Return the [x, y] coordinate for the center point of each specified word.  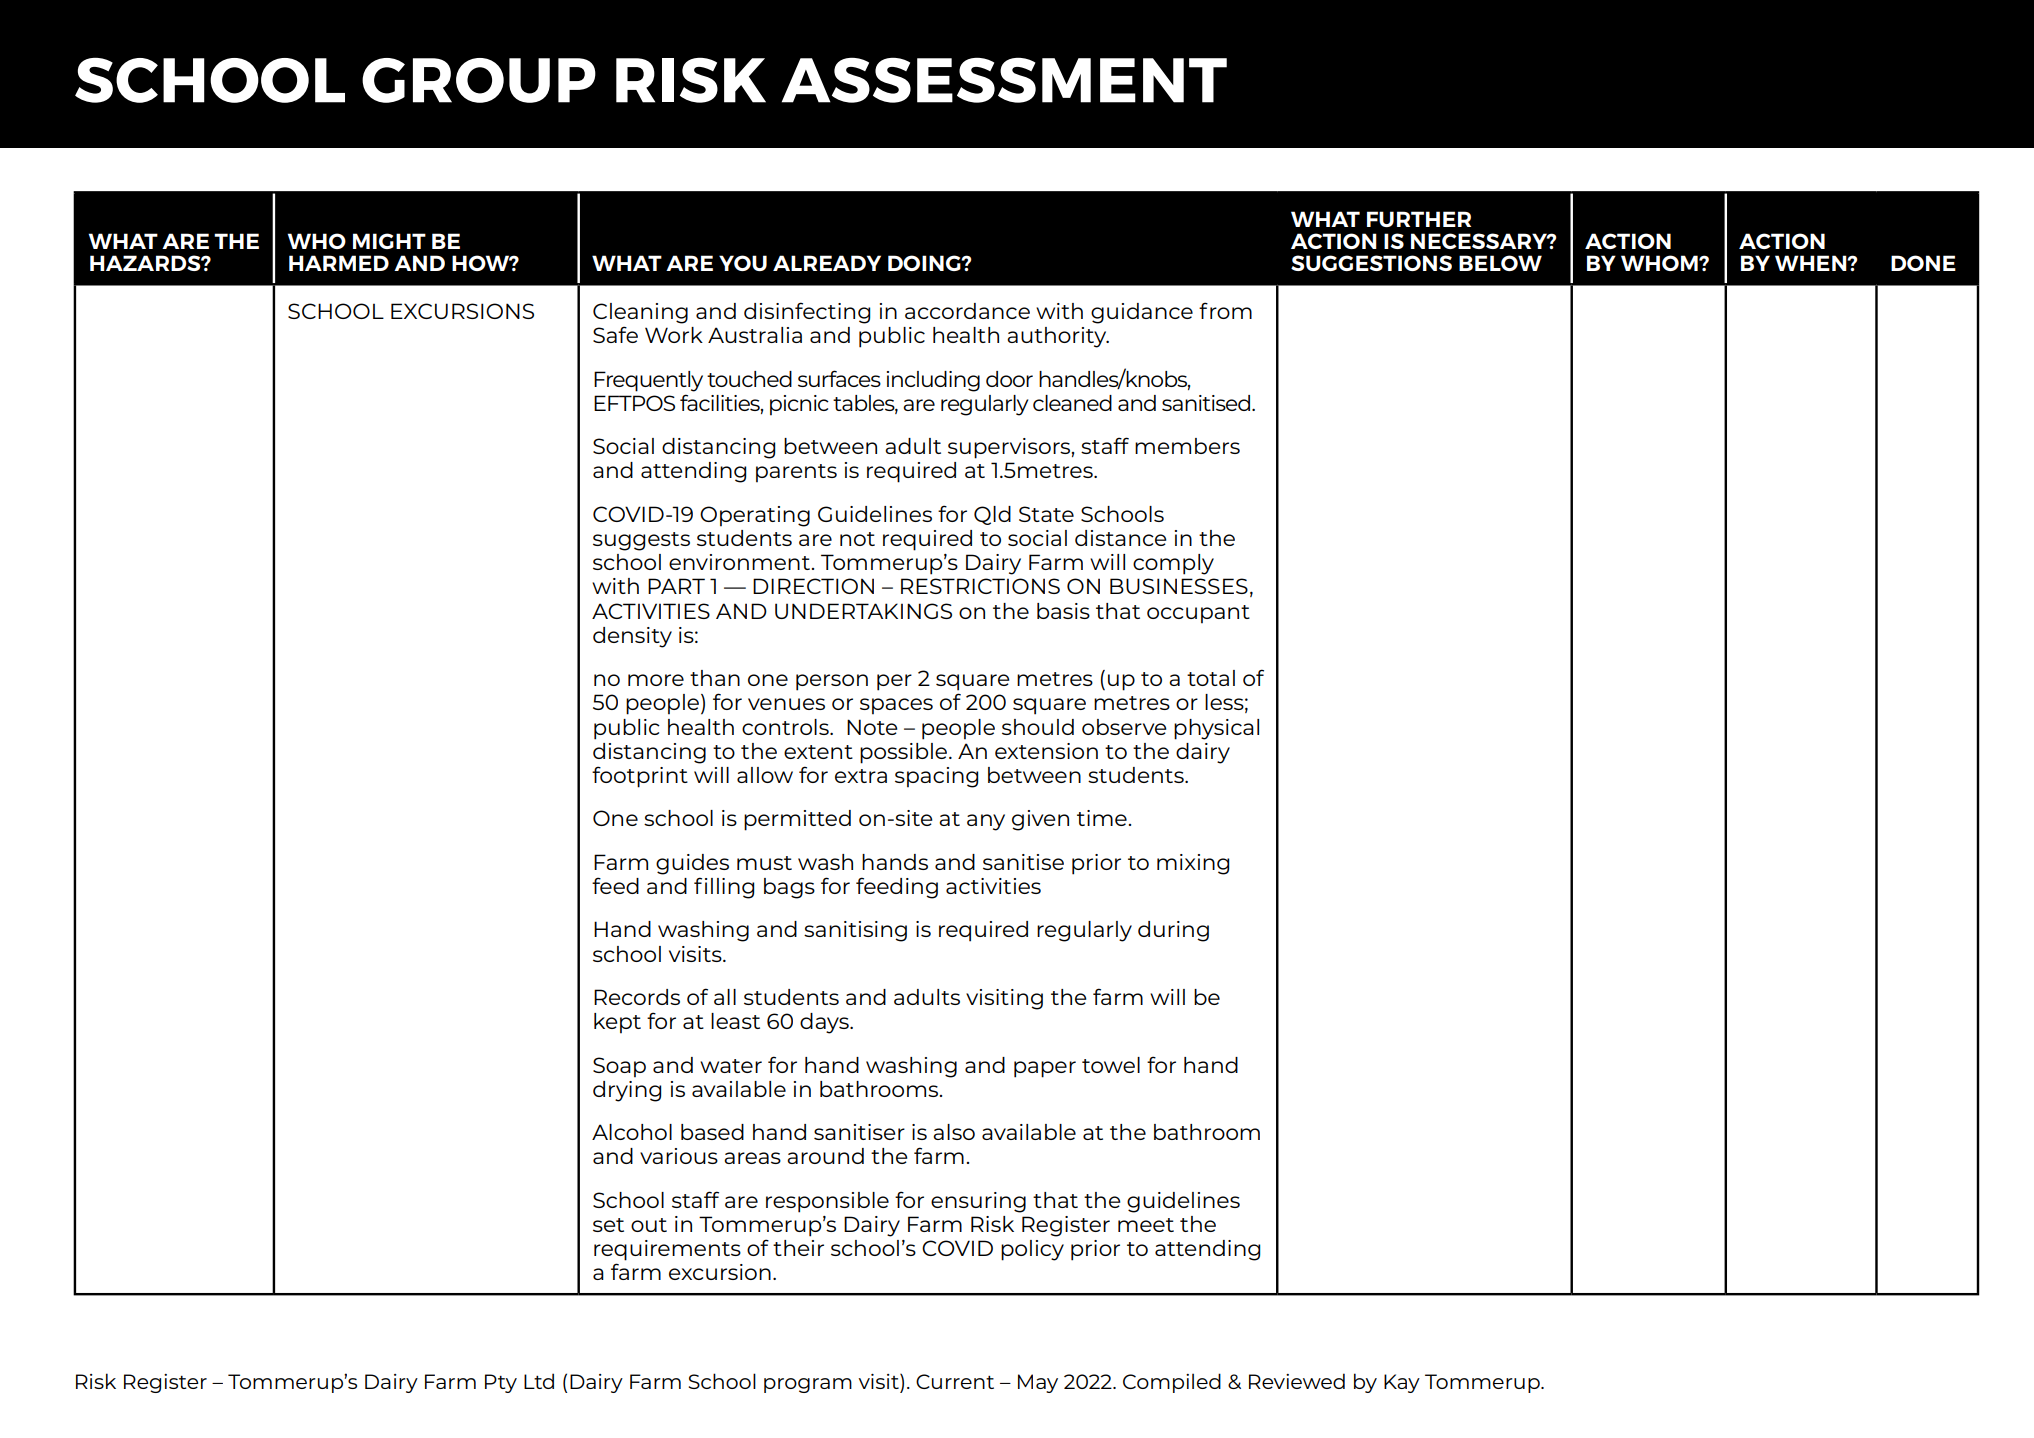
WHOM [1660, 263]
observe [1124, 727]
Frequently [648, 381]
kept [617, 1023]
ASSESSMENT [1004, 80]
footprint [640, 777]
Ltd [539, 1381]
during [1173, 931]
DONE [1923, 263]
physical [1216, 729]
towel [1111, 1065]
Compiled [1172, 1383]
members [1187, 446]
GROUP [479, 80]
